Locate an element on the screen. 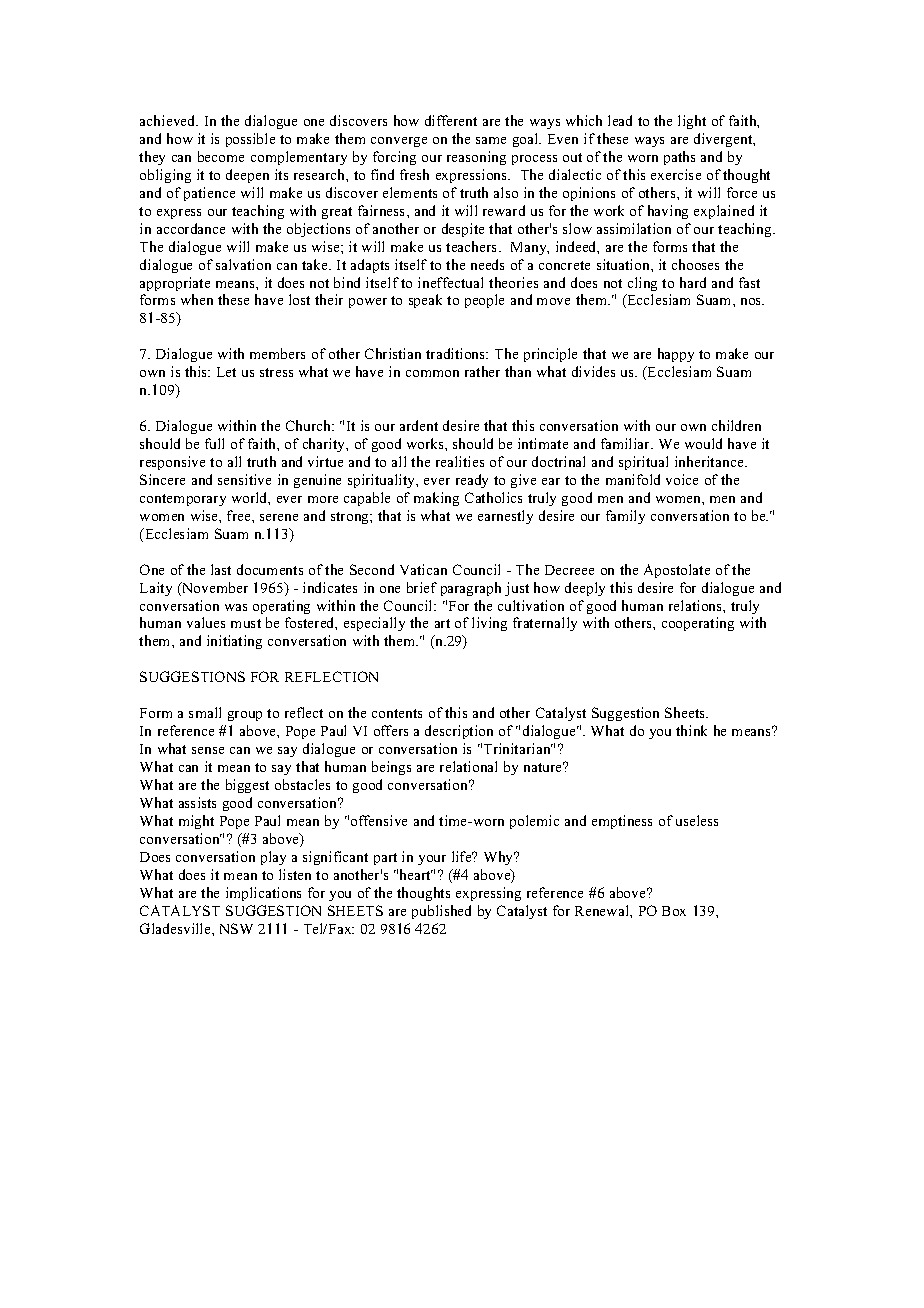  NSW is located at coordinates (236, 928).
